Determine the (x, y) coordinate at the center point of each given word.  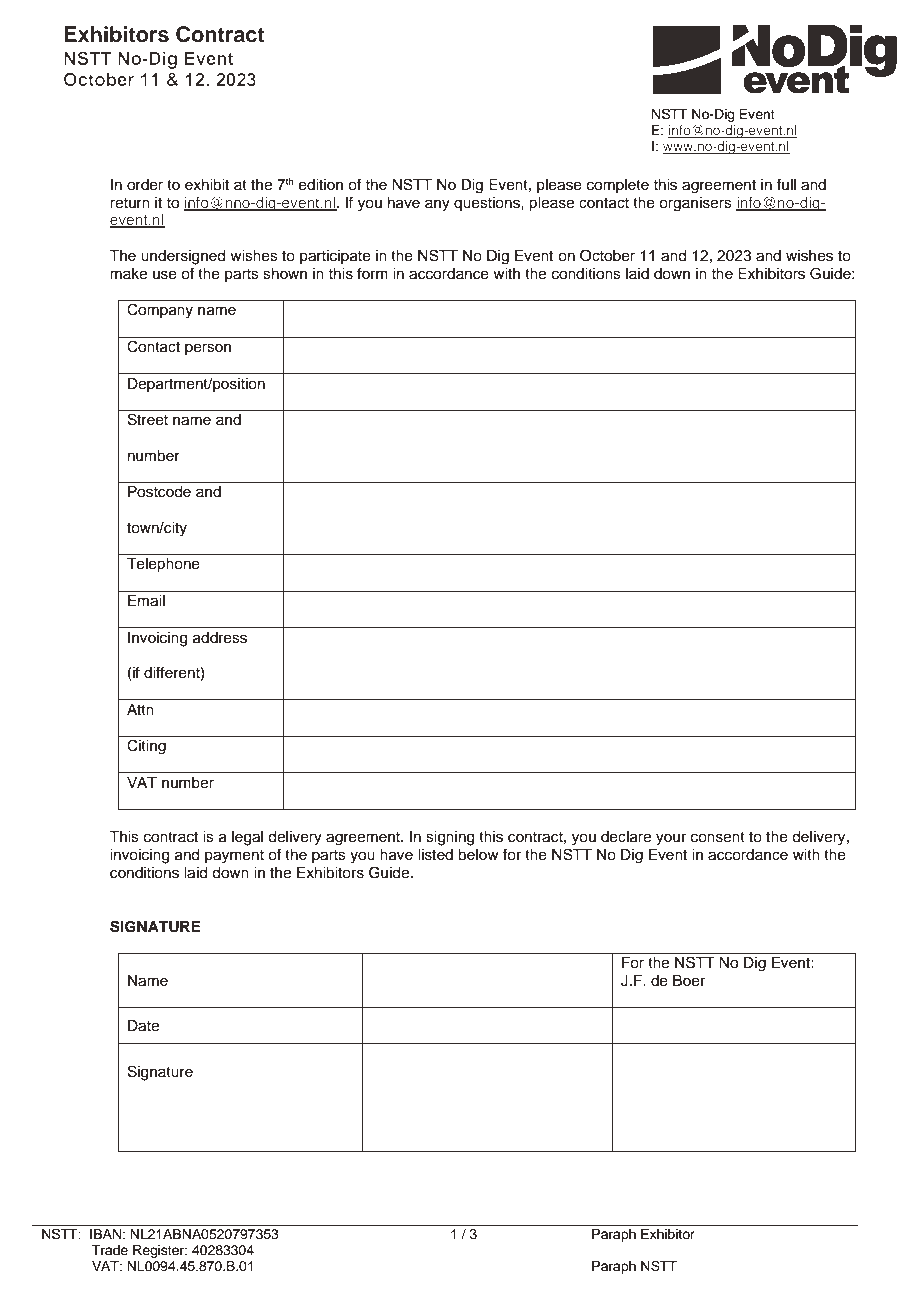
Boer (689, 981)
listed (435, 855)
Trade (110, 1250)
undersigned (183, 257)
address (220, 638)
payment (234, 857)
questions (488, 204)
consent (718, 837)
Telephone (163, 565)
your (671, 839)
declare (626, 837)
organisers (695, 204)
